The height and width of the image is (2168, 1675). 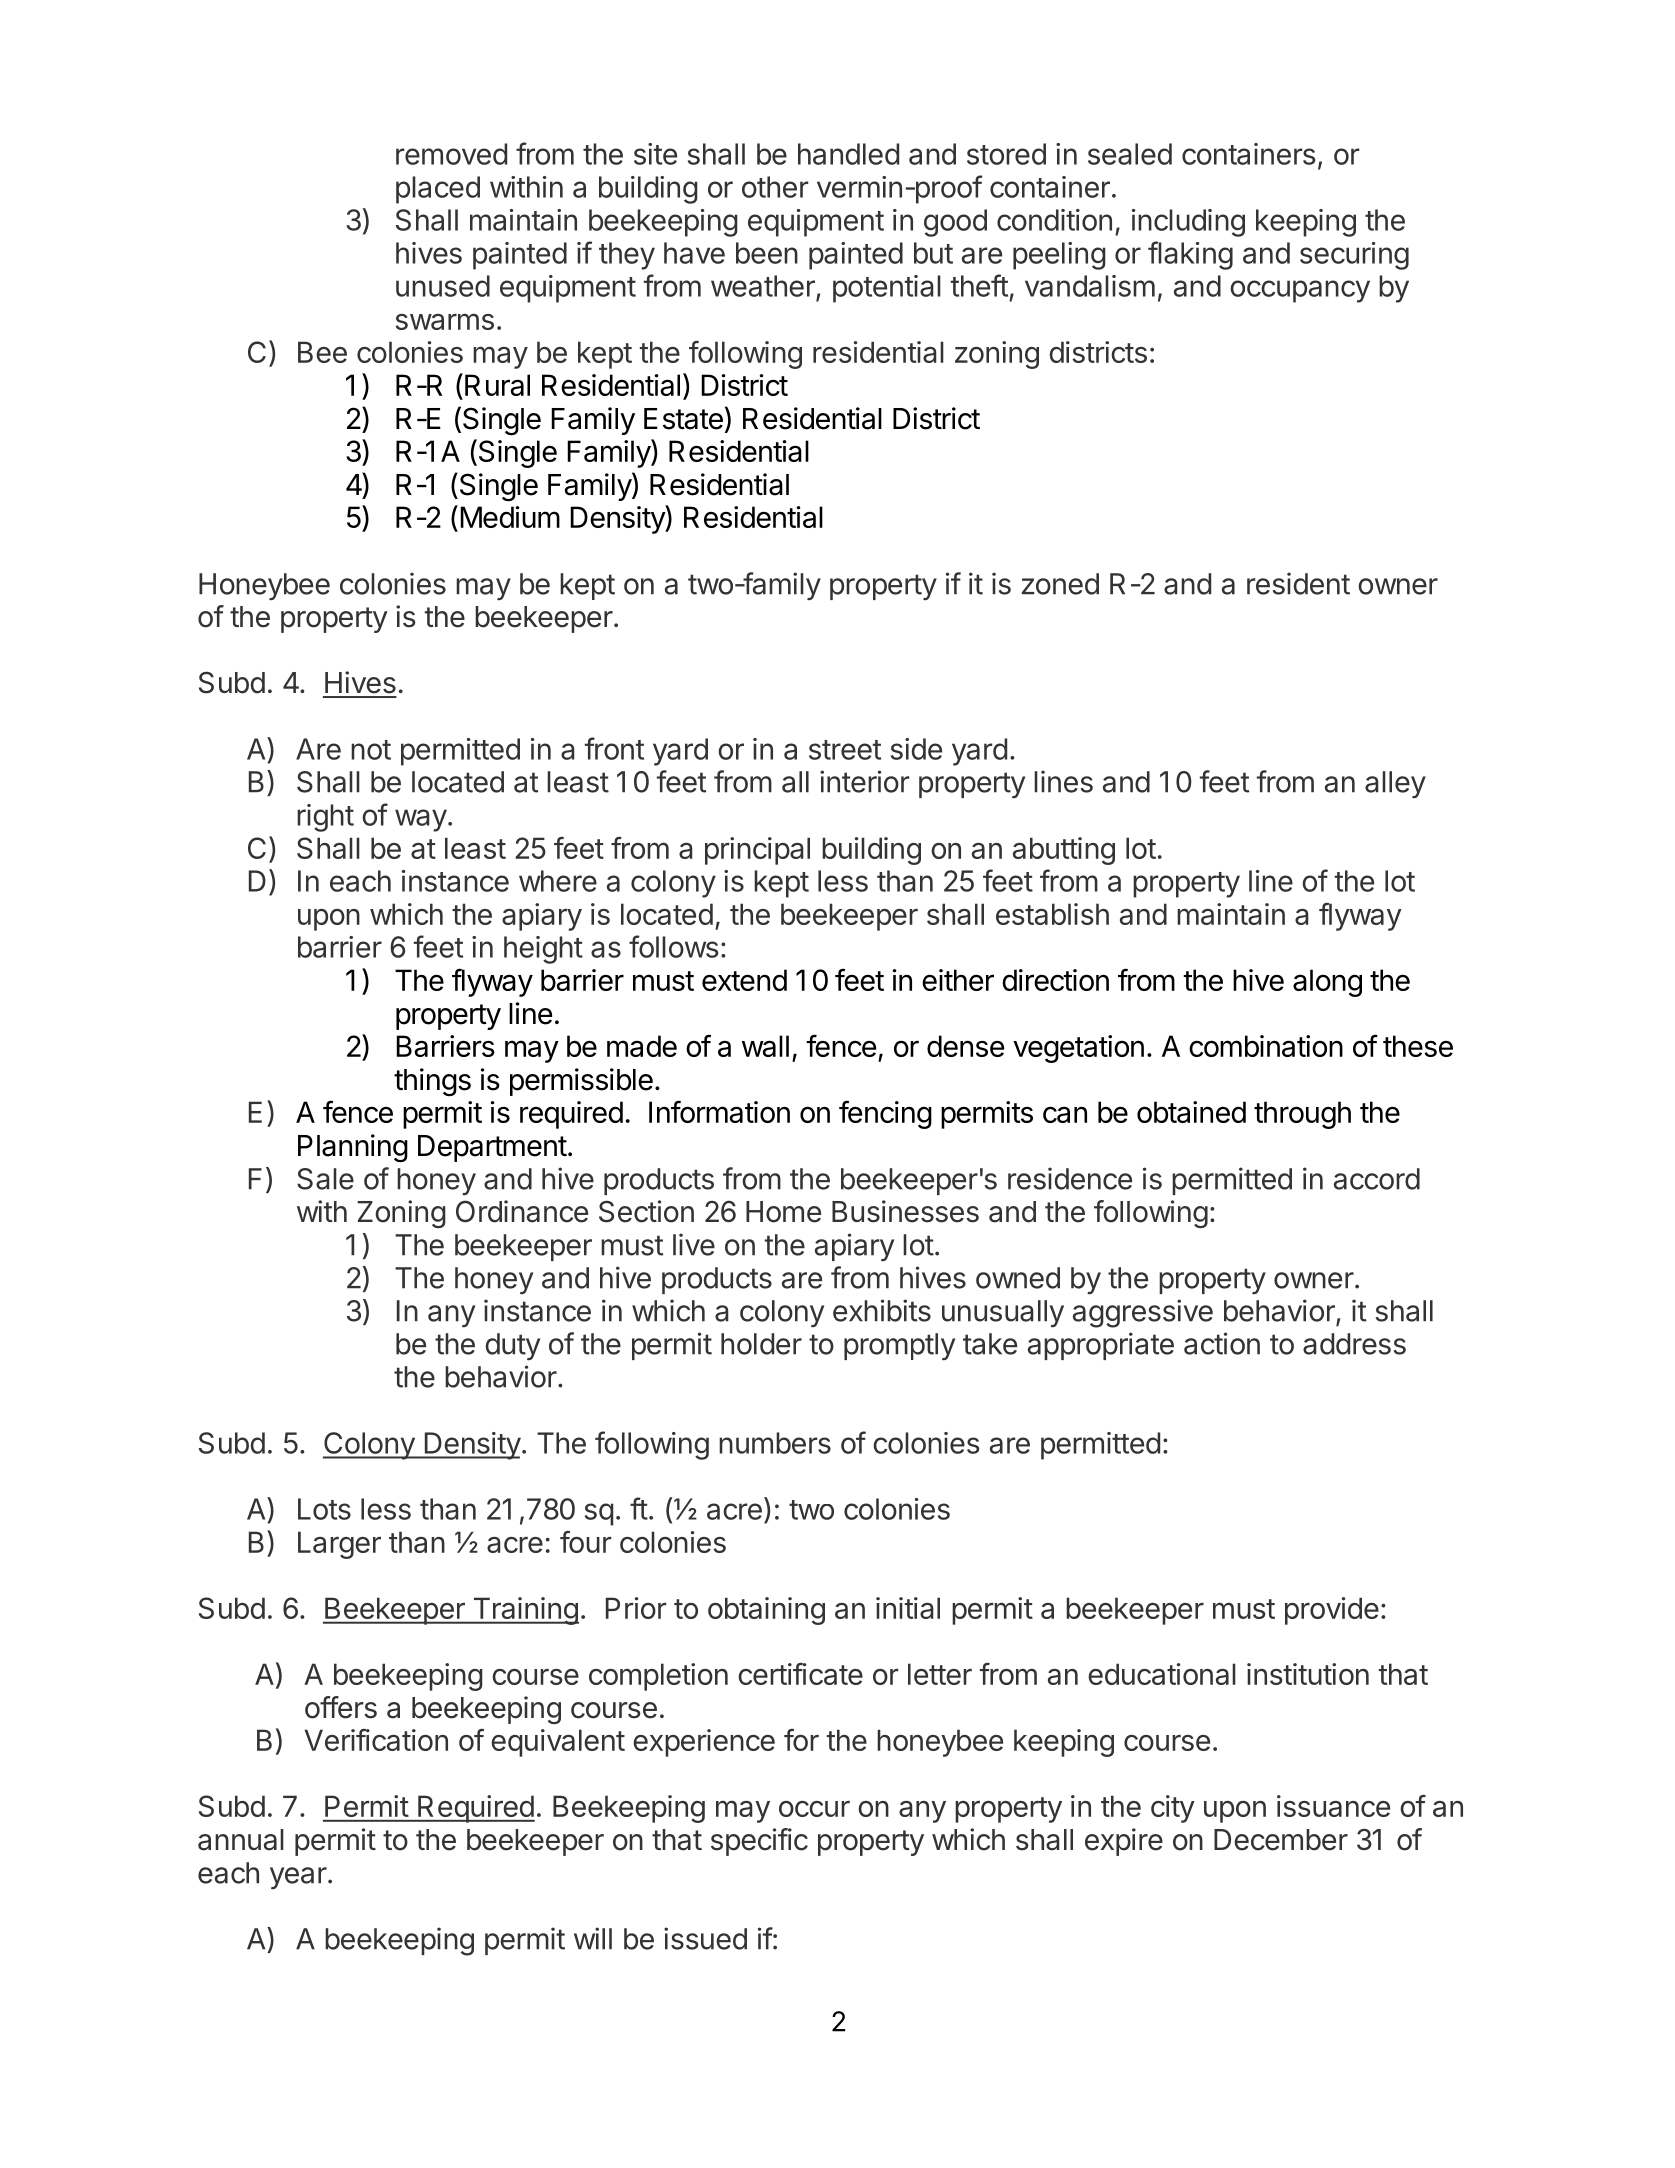 What do you see at coordinates (759, 1842) in the image?
I see `specific` at bounding box center [759, 1842].
